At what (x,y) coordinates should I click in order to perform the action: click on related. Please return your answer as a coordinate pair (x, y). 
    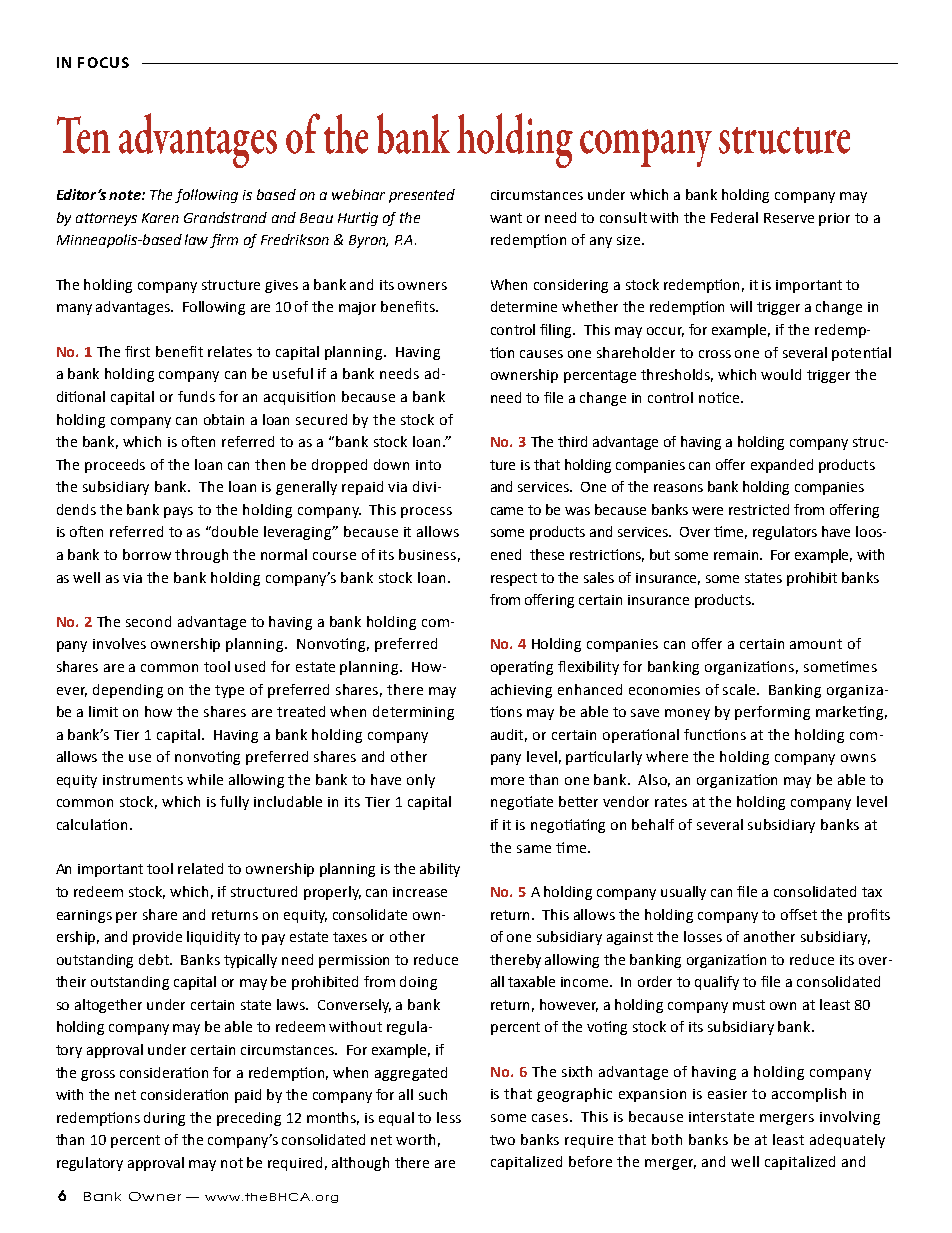
    Looking at the image, I should click on (200, 868).
